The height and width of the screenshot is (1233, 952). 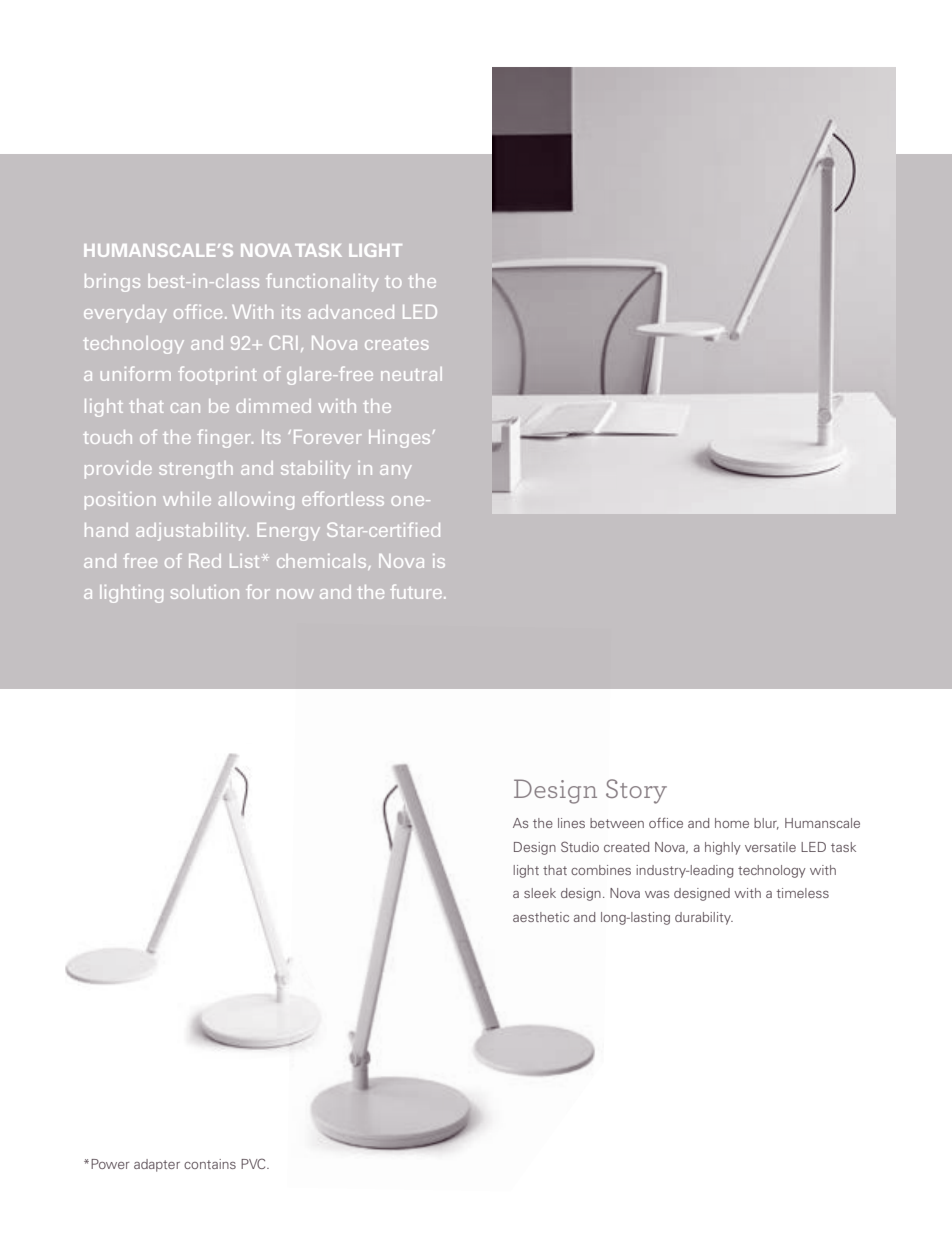 I want to click on everyday, so click(x=125, y=314).
